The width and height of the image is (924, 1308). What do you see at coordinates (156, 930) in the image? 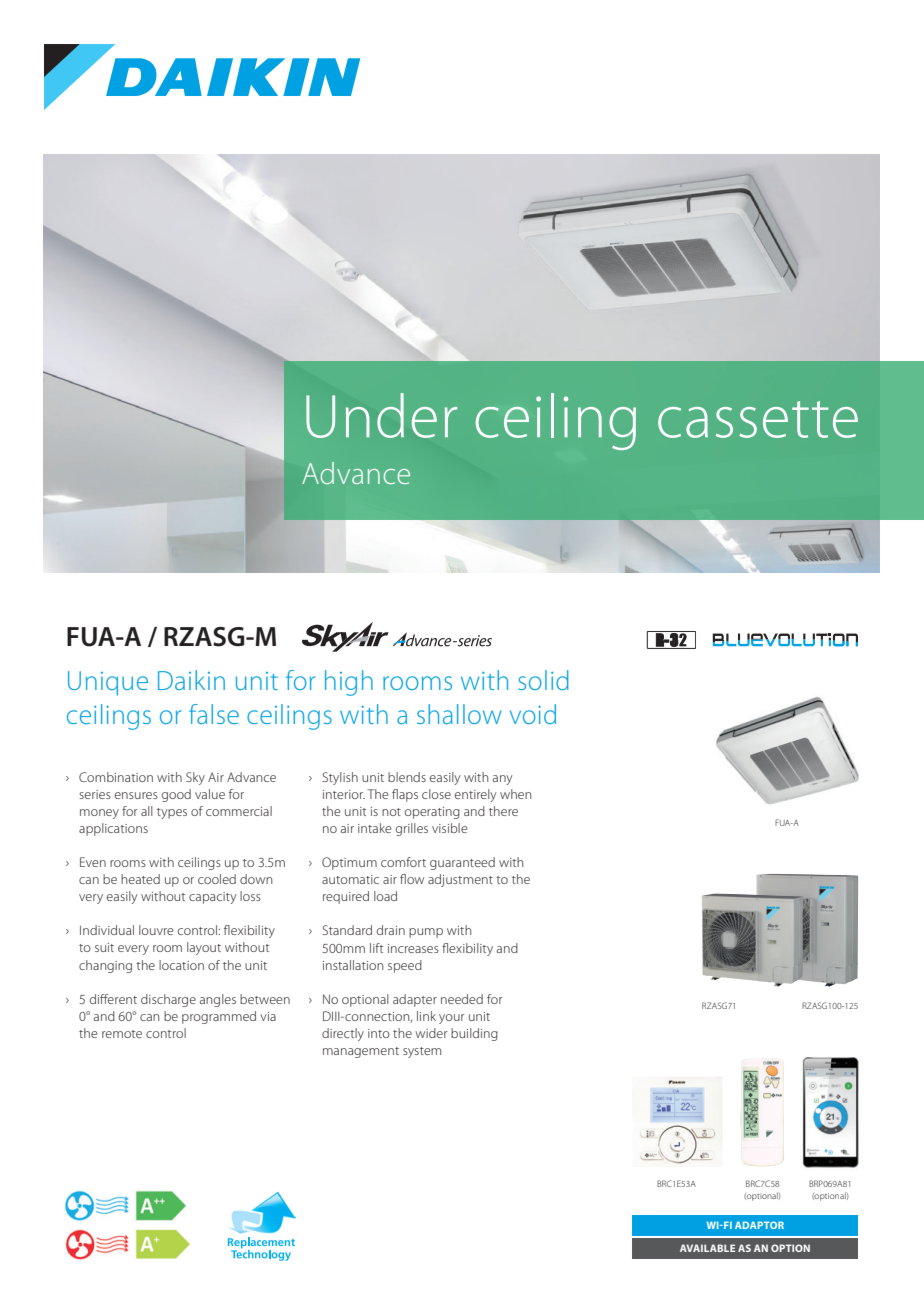
I see `louvre` at bounding box center [156, 930].
